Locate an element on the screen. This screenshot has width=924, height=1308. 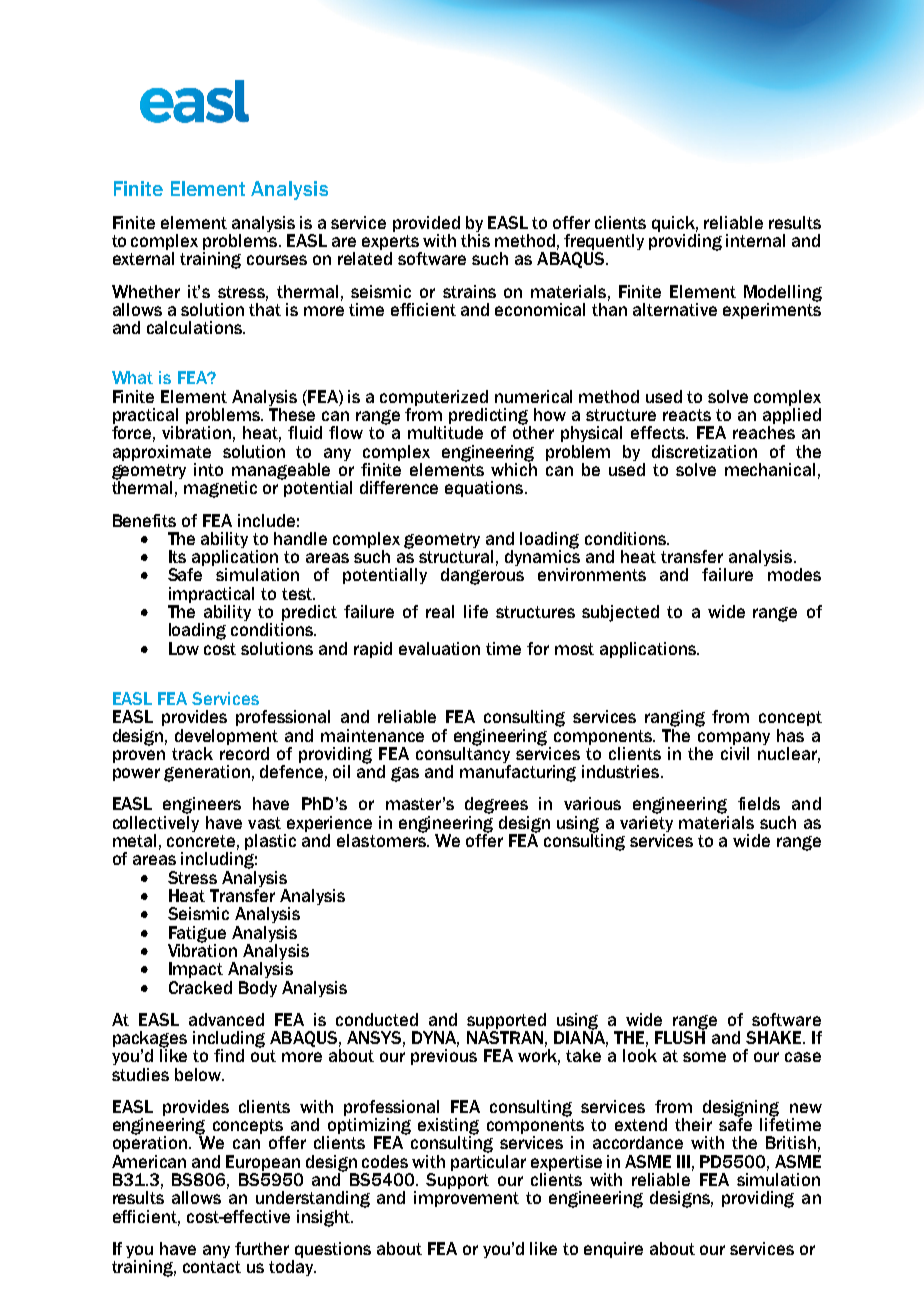
FLUSH is located at coordinates (680, 1036).
